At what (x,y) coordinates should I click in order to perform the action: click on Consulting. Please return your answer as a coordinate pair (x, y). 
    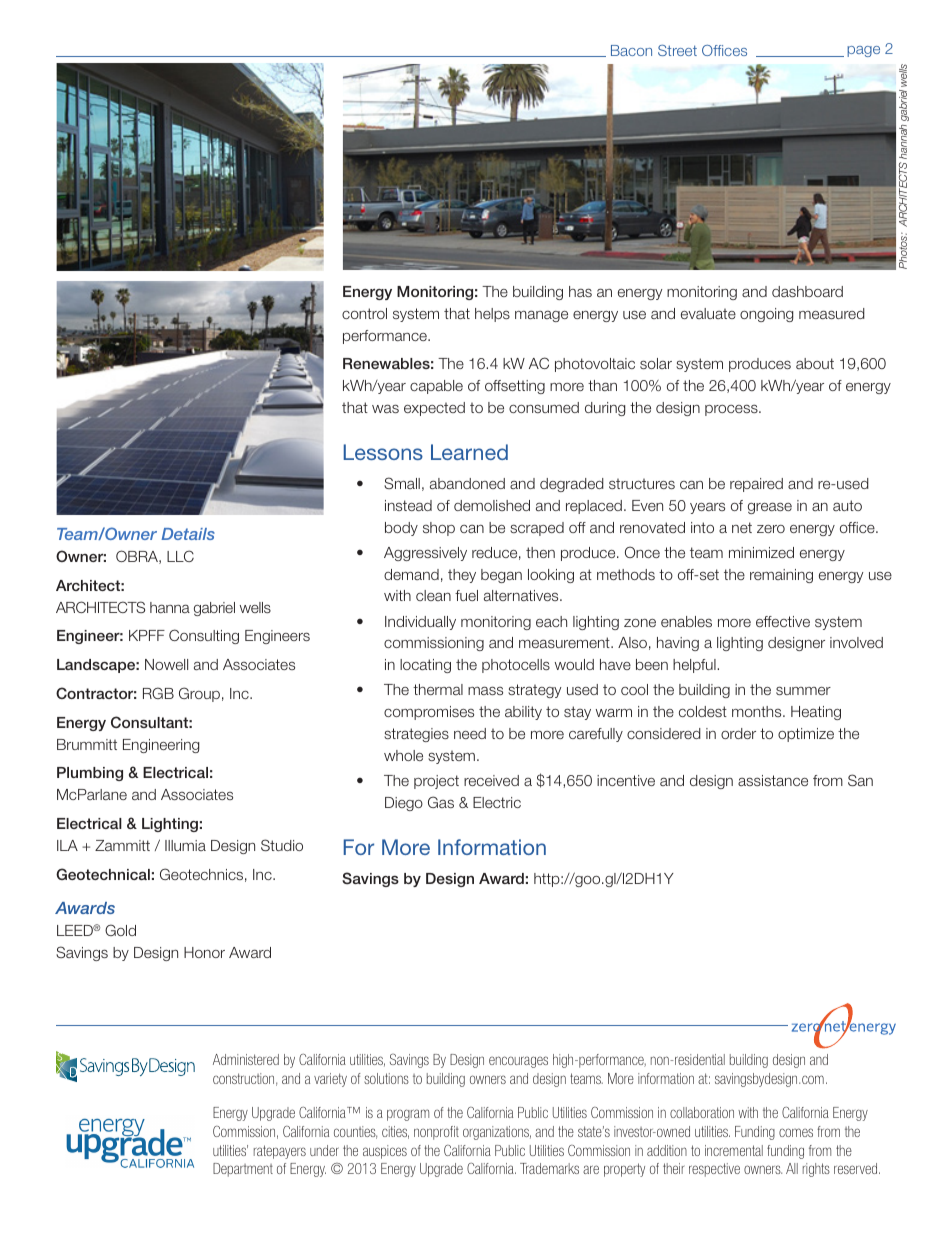
    Looking at the image, I should click on (204, 636).
